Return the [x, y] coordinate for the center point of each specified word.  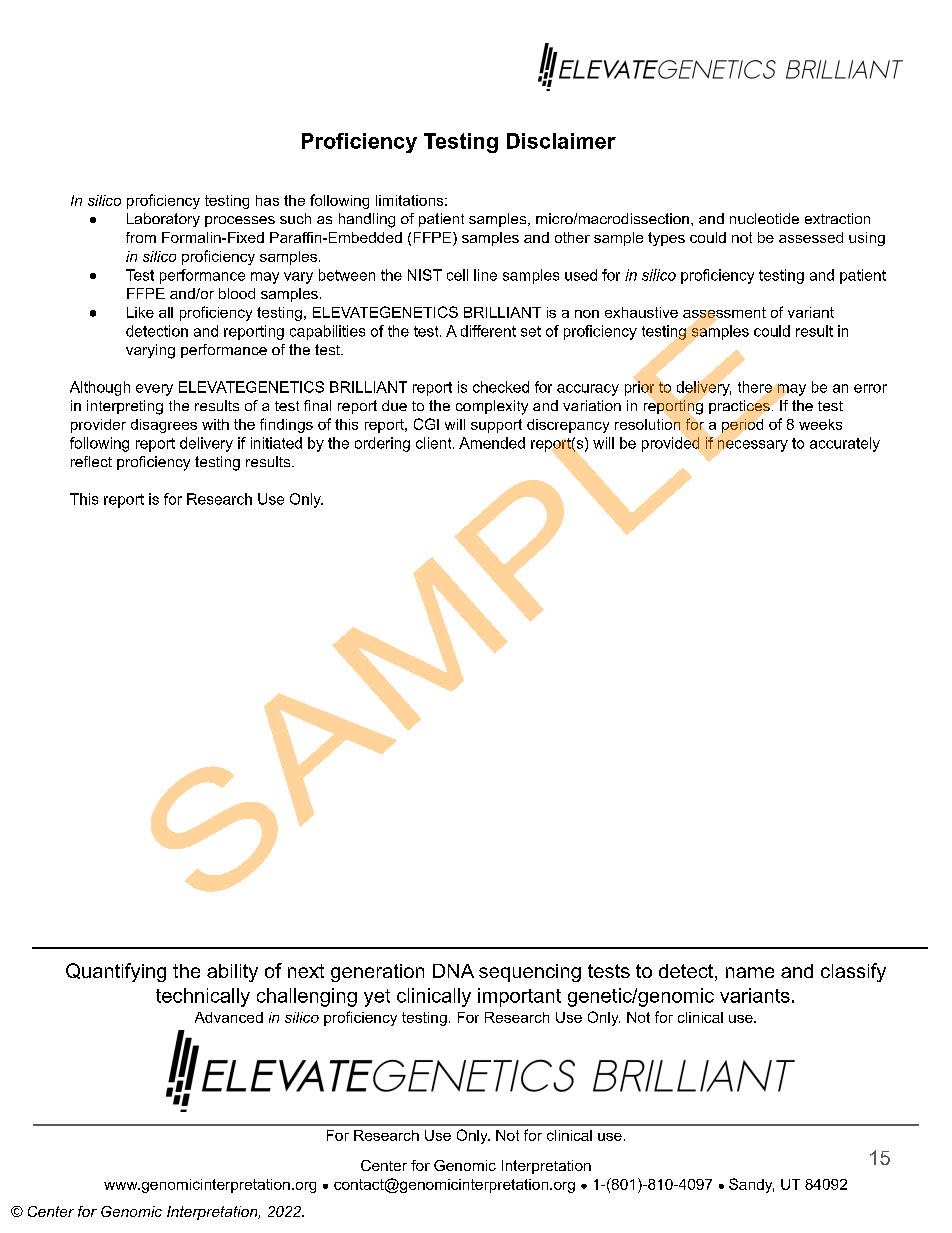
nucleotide [764, 218]
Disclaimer [561, 141]
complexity [492, 407]
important [519, 997]
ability [232, 973]
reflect [91, 461]
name [750, 972]
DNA [453, 971]
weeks [820, 424]
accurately [845, 444]
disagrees [164, 426]
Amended [492, 443]
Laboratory [163, 220]
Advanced [229, 1017]
